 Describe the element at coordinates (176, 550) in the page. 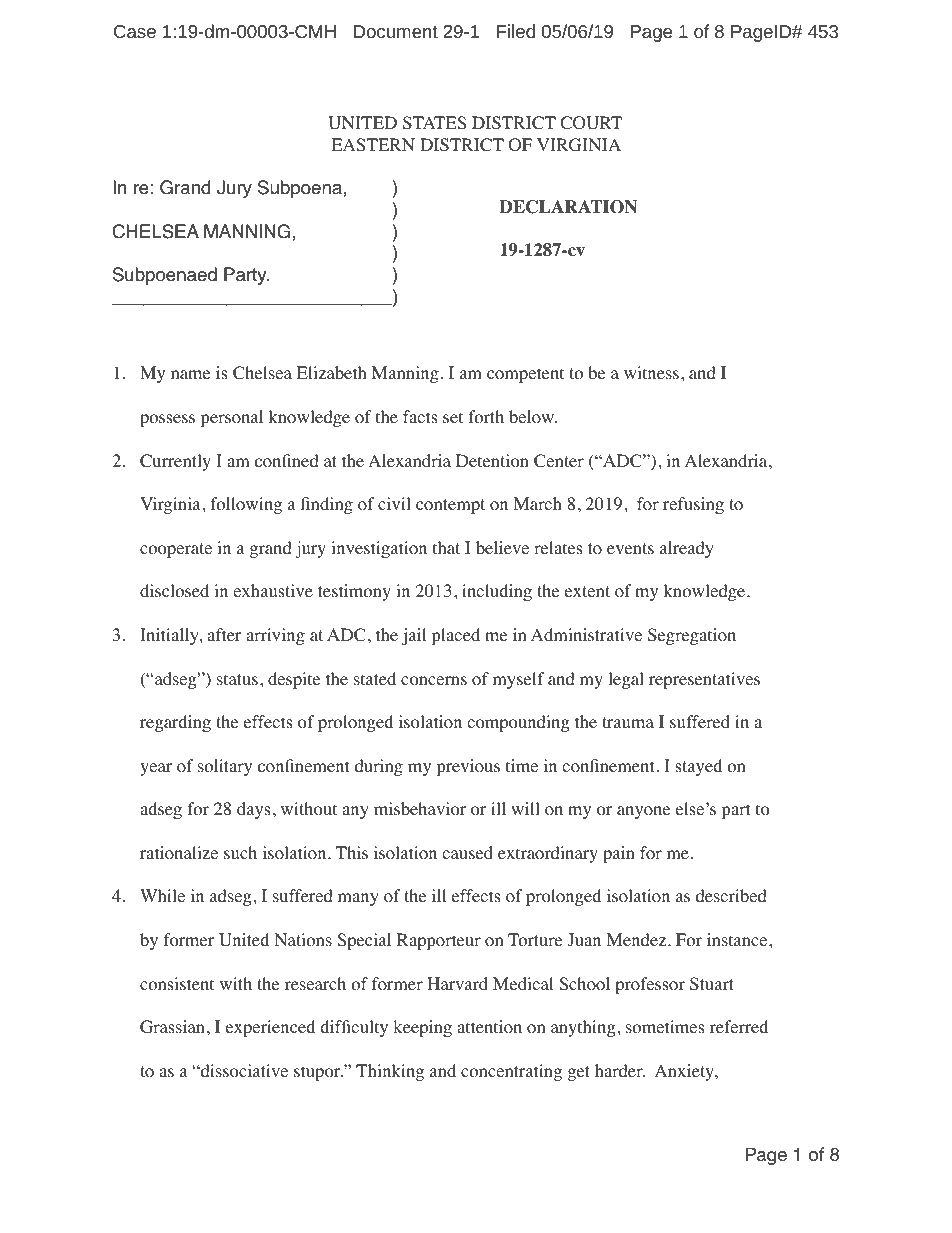

I see `cooperate` at that location.
